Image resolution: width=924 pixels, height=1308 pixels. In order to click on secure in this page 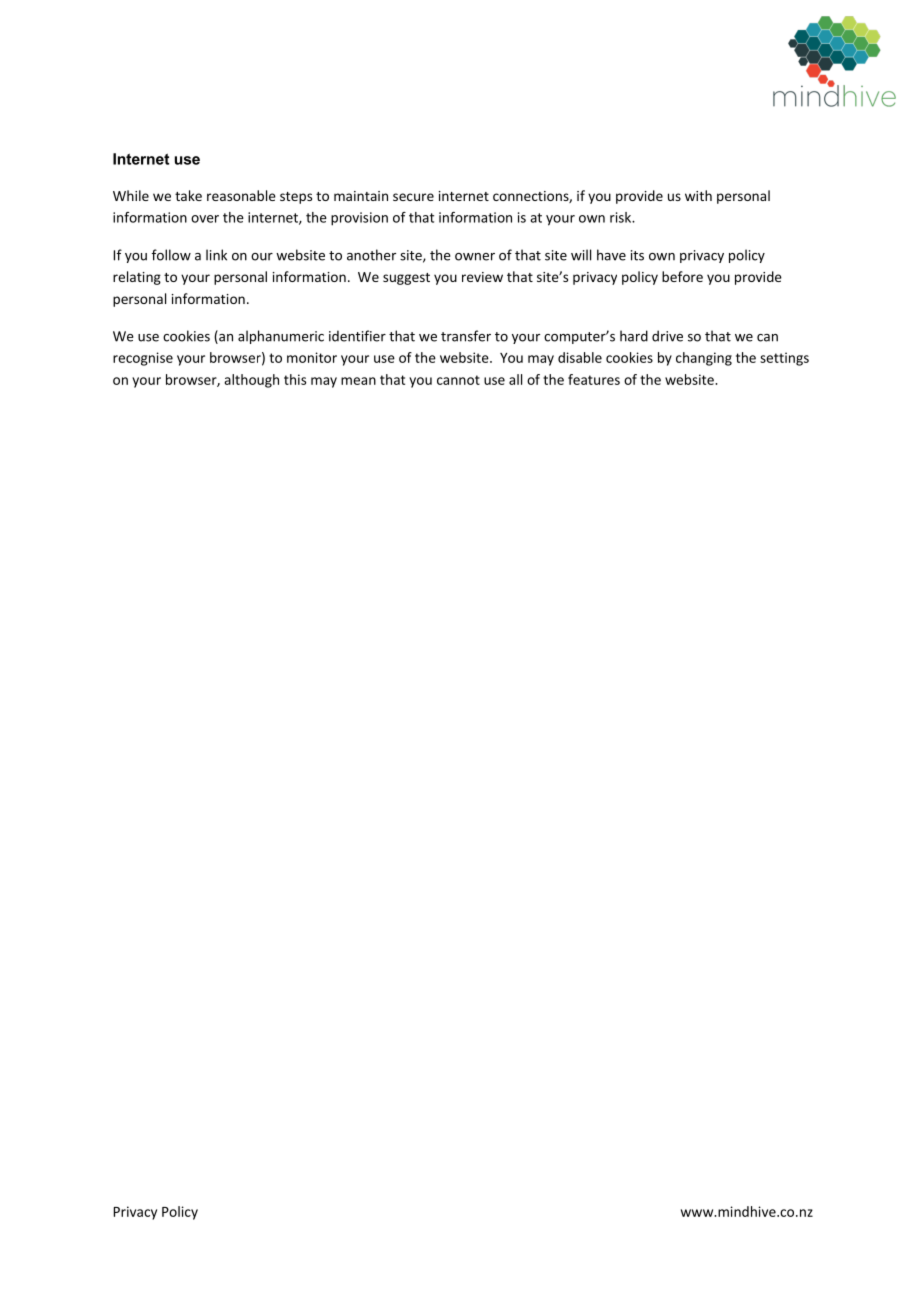, I will do `click(413, 197)`.
